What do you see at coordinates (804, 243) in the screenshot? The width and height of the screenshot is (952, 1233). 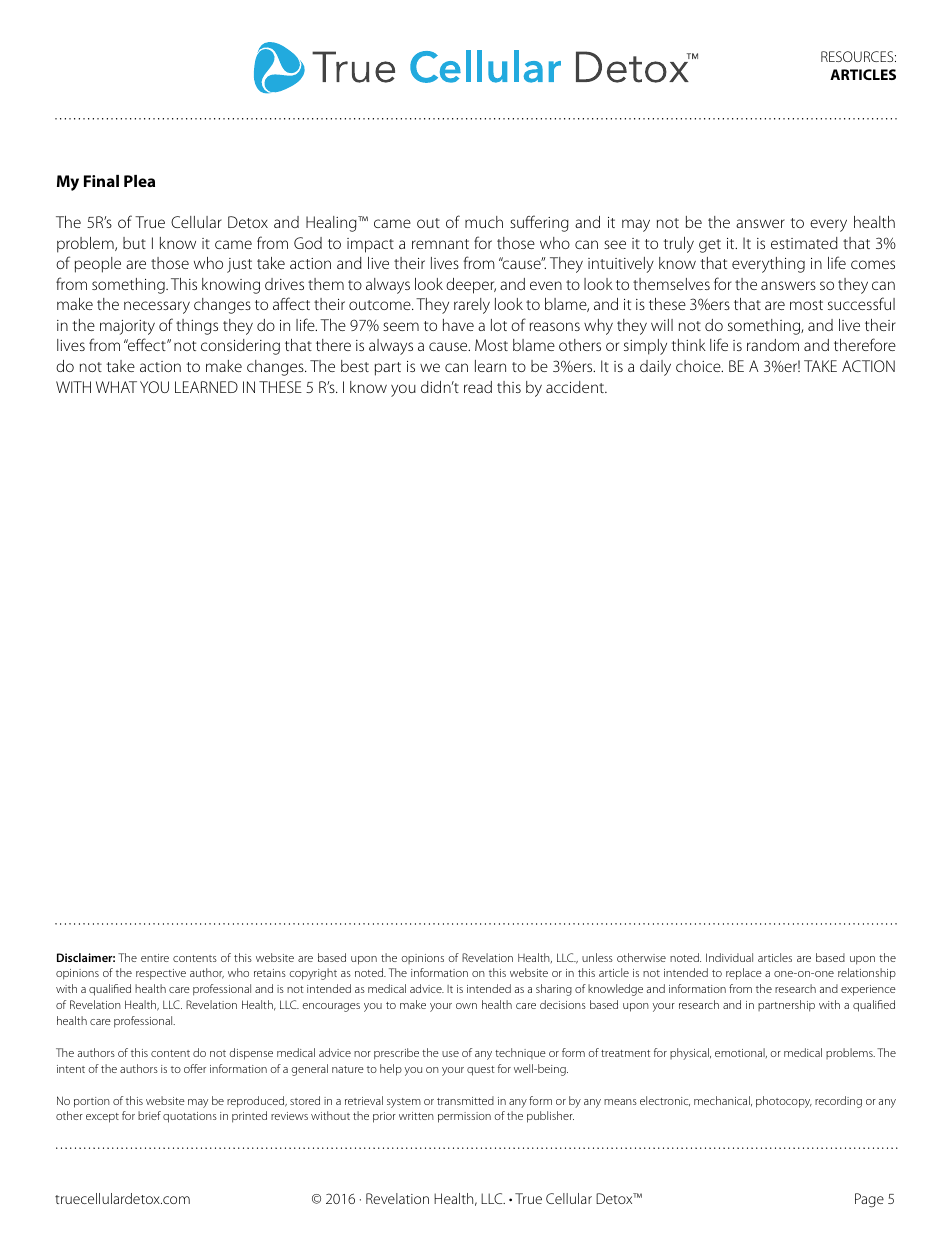 I see `estimated` at bounding box center [804, 243].
